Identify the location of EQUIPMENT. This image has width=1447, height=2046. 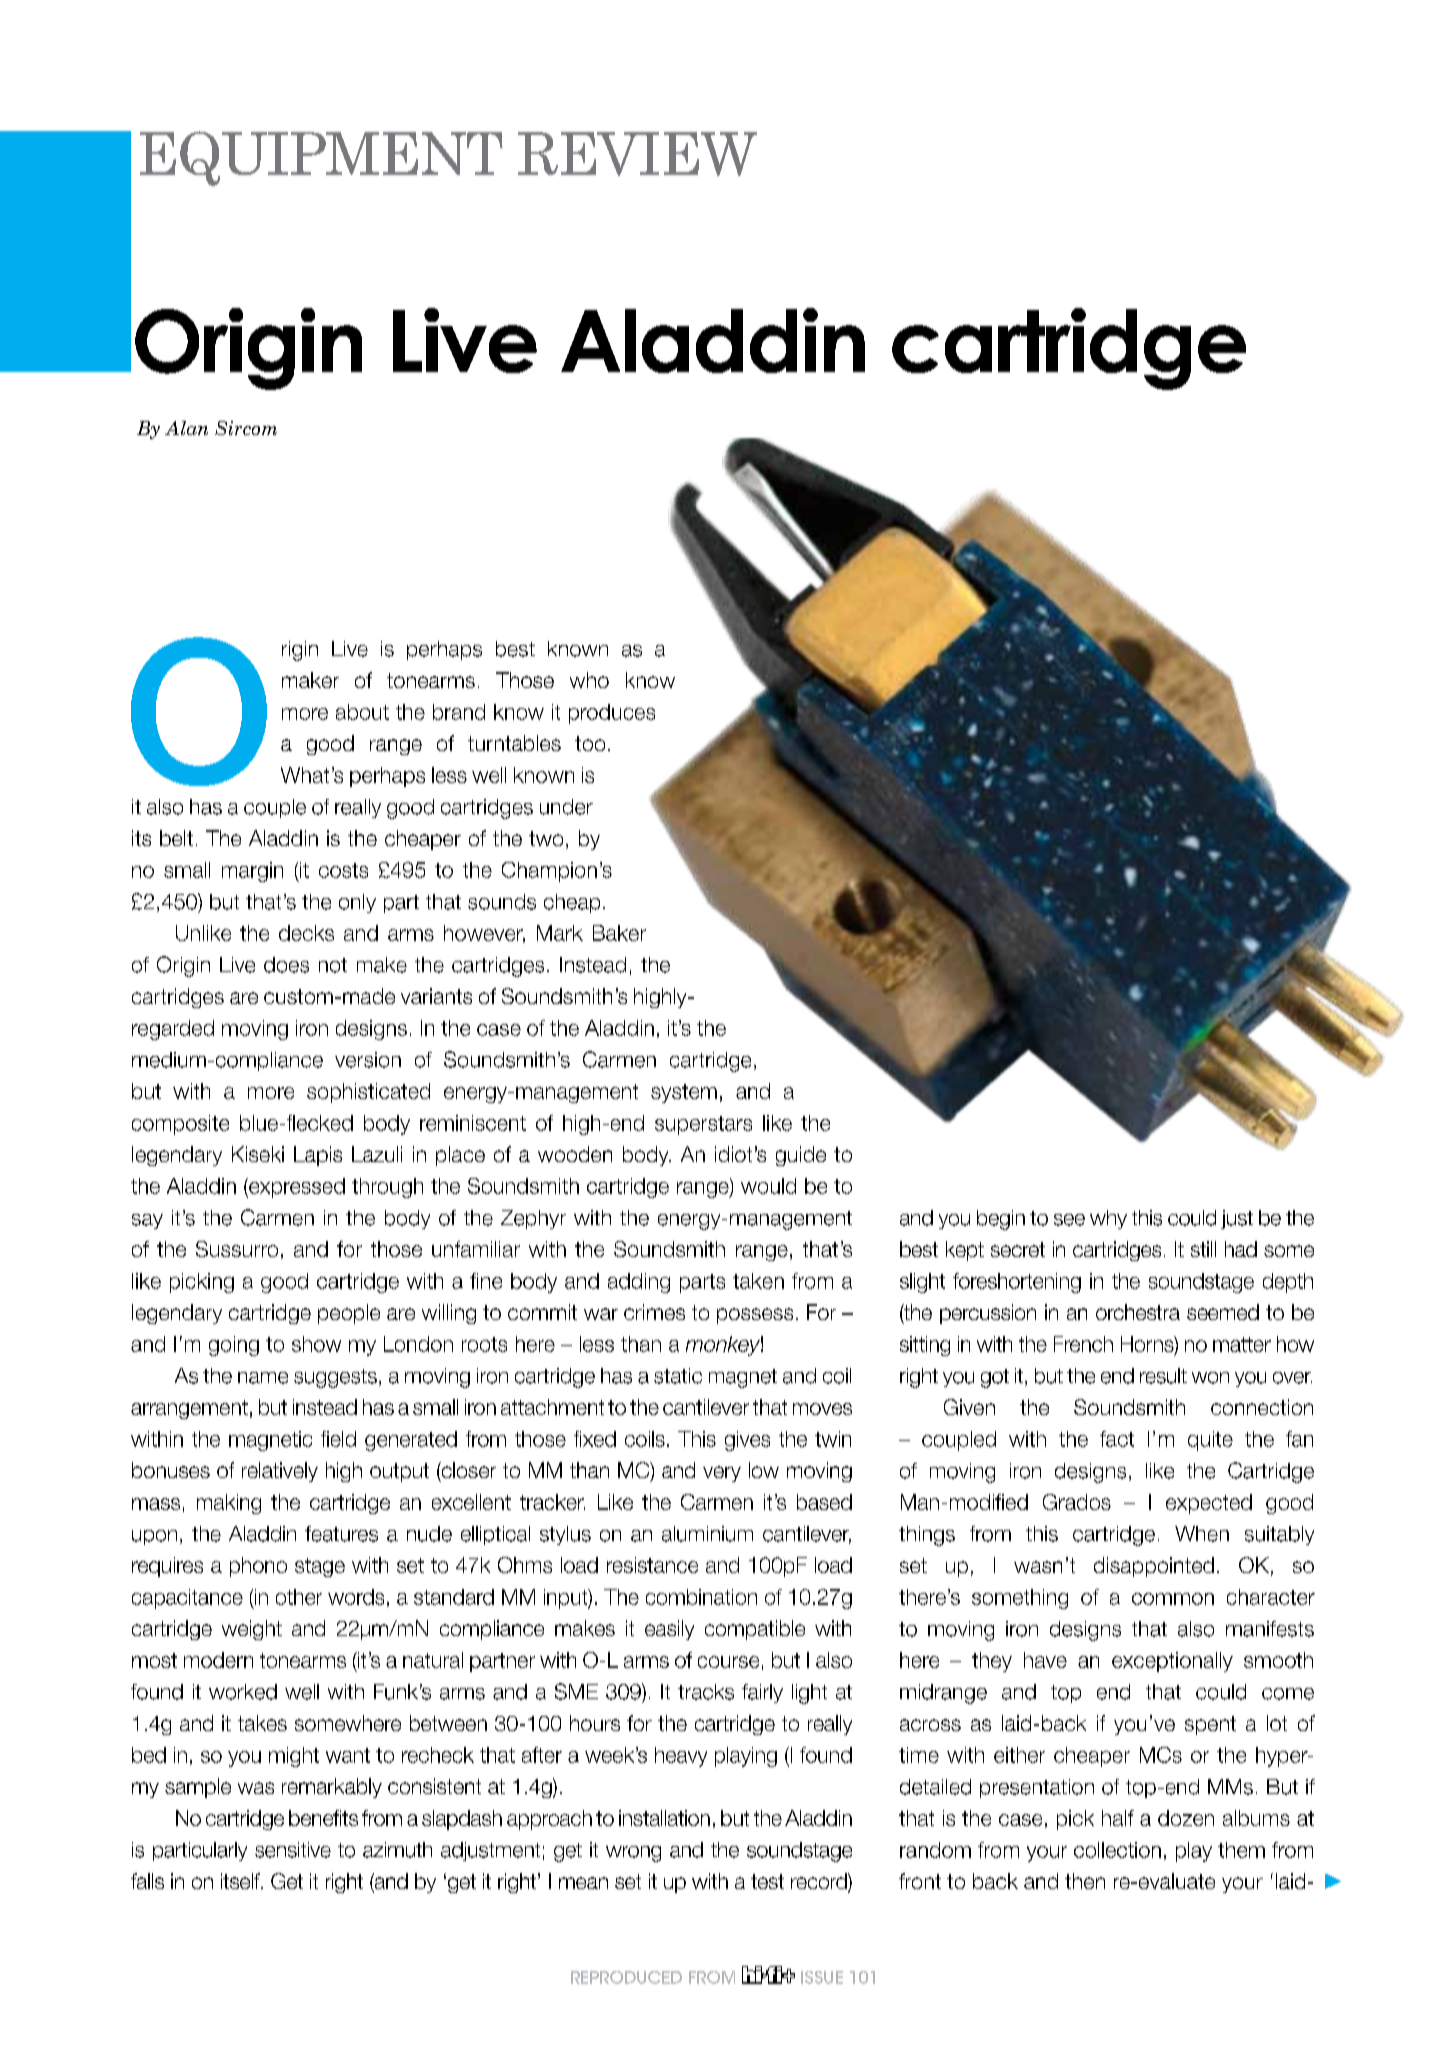
(321, 158).
